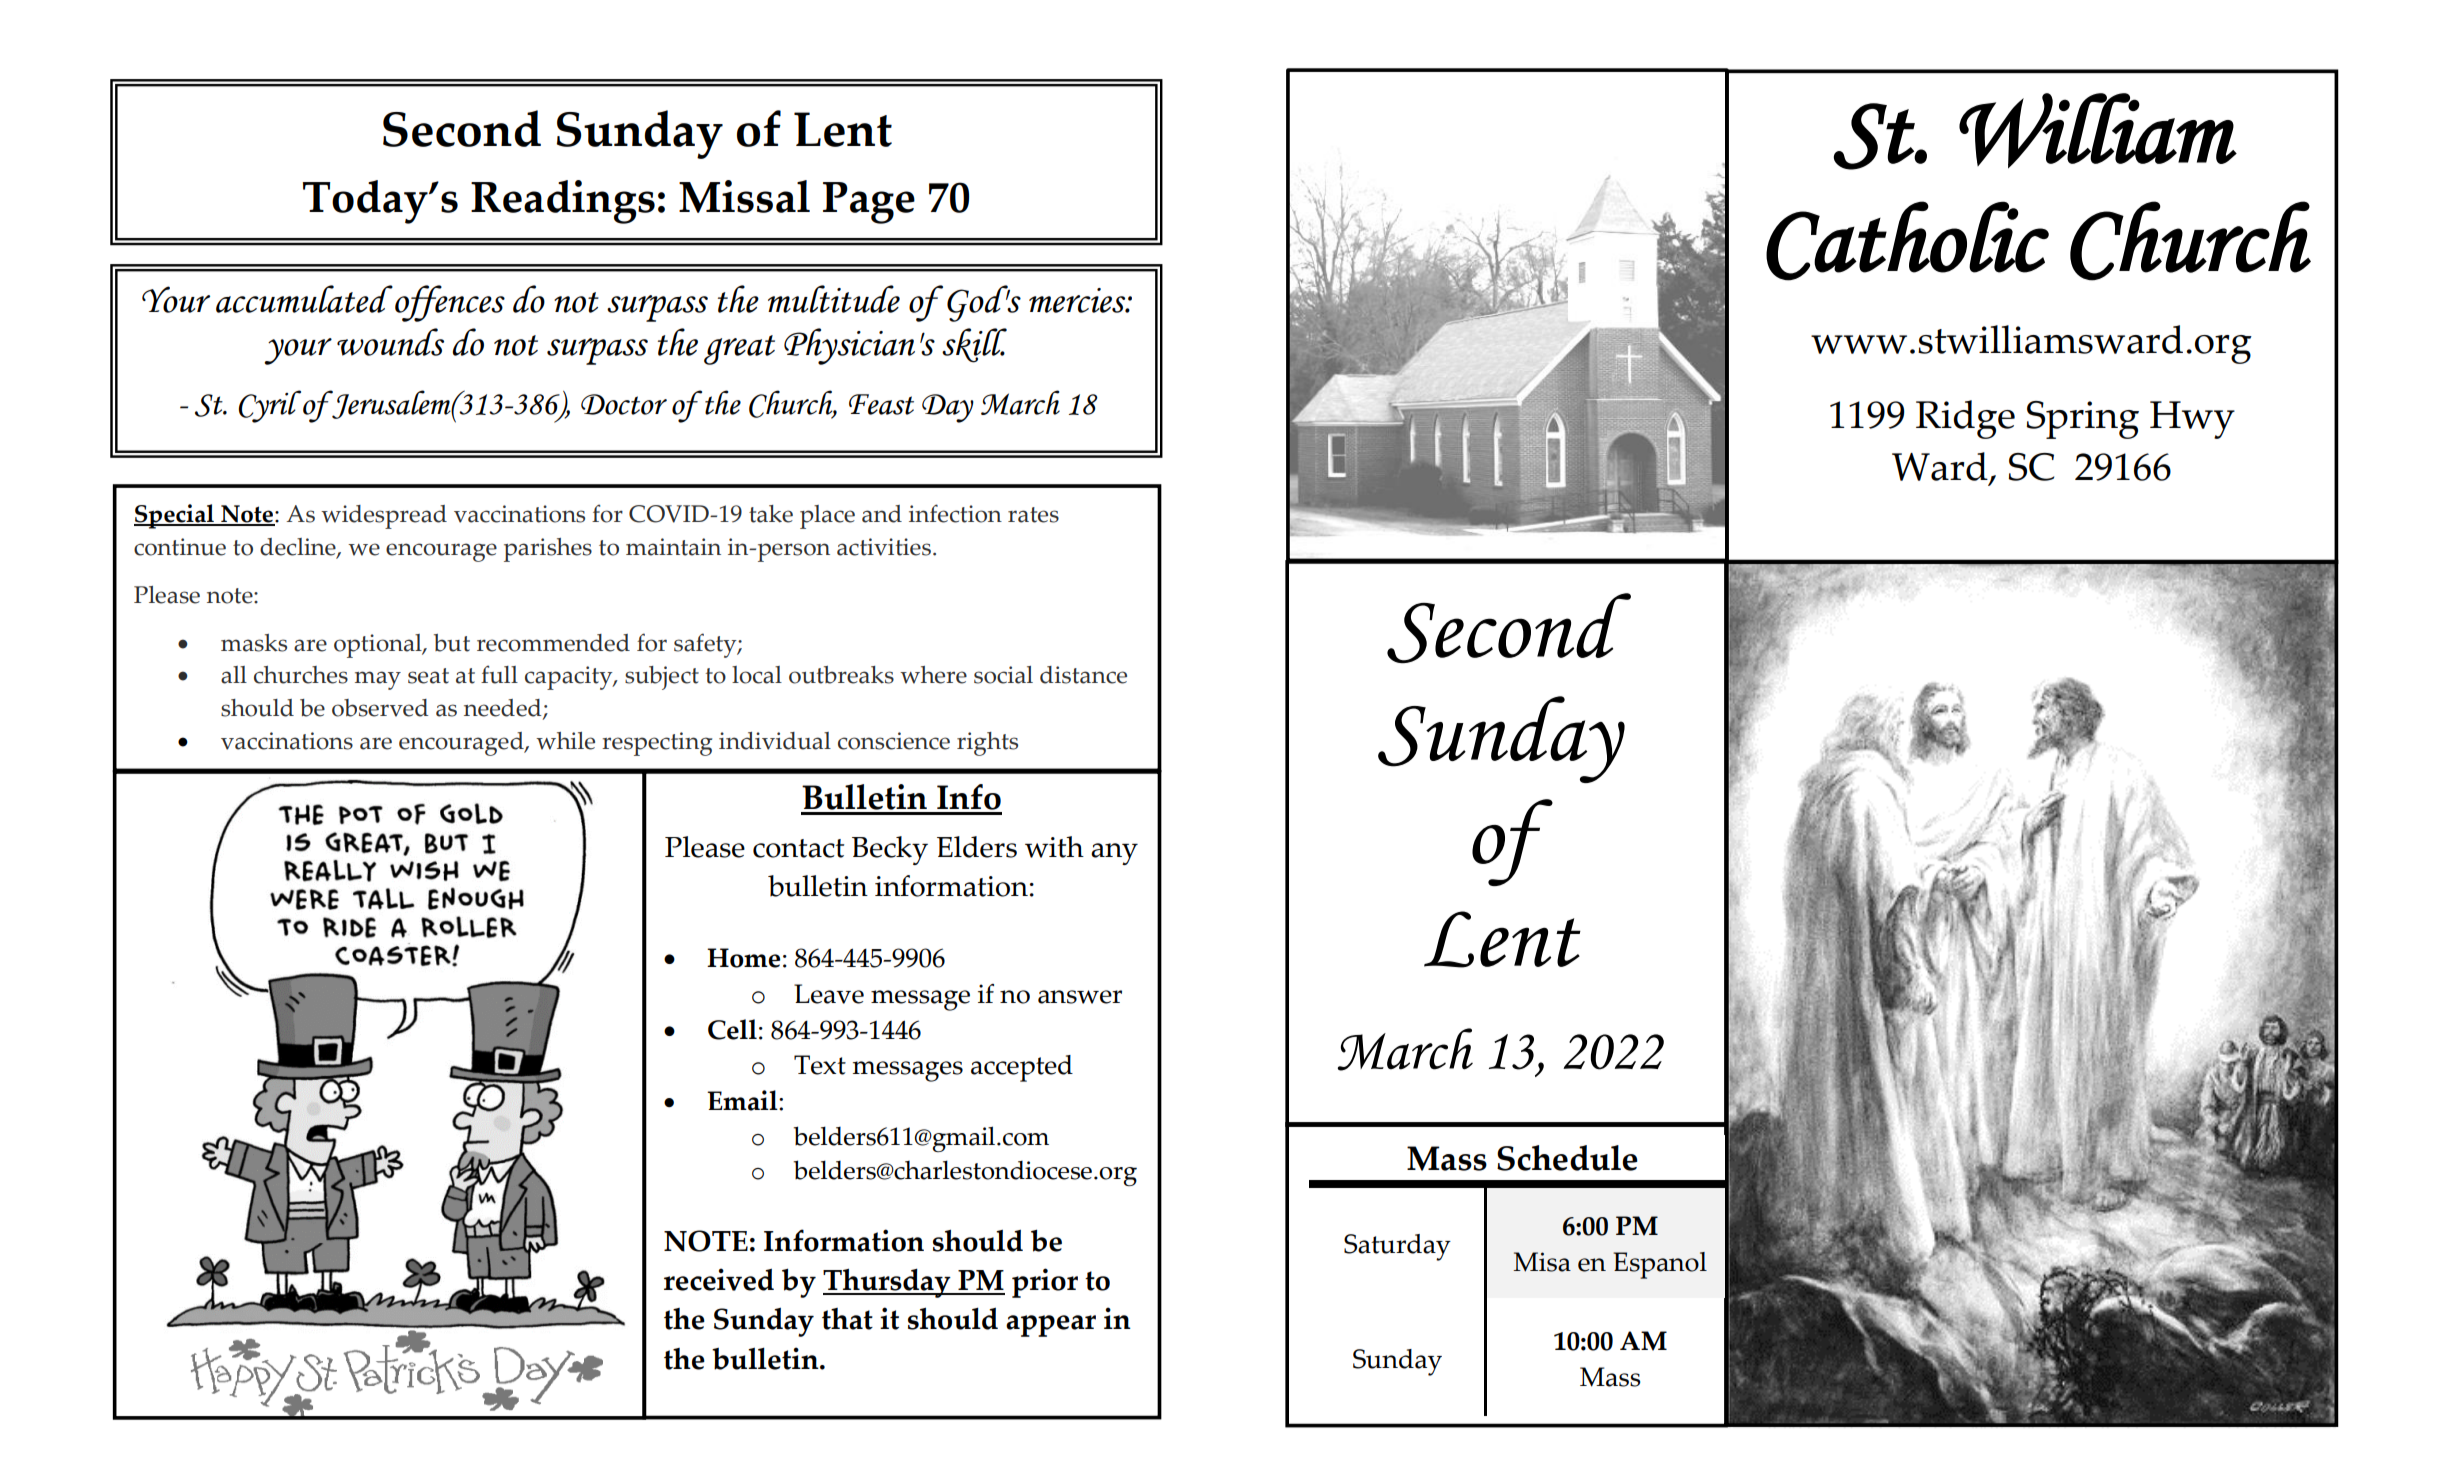 This screenshot has height=1480, width=2438. I want to click on Readings, so click(563, 202).
